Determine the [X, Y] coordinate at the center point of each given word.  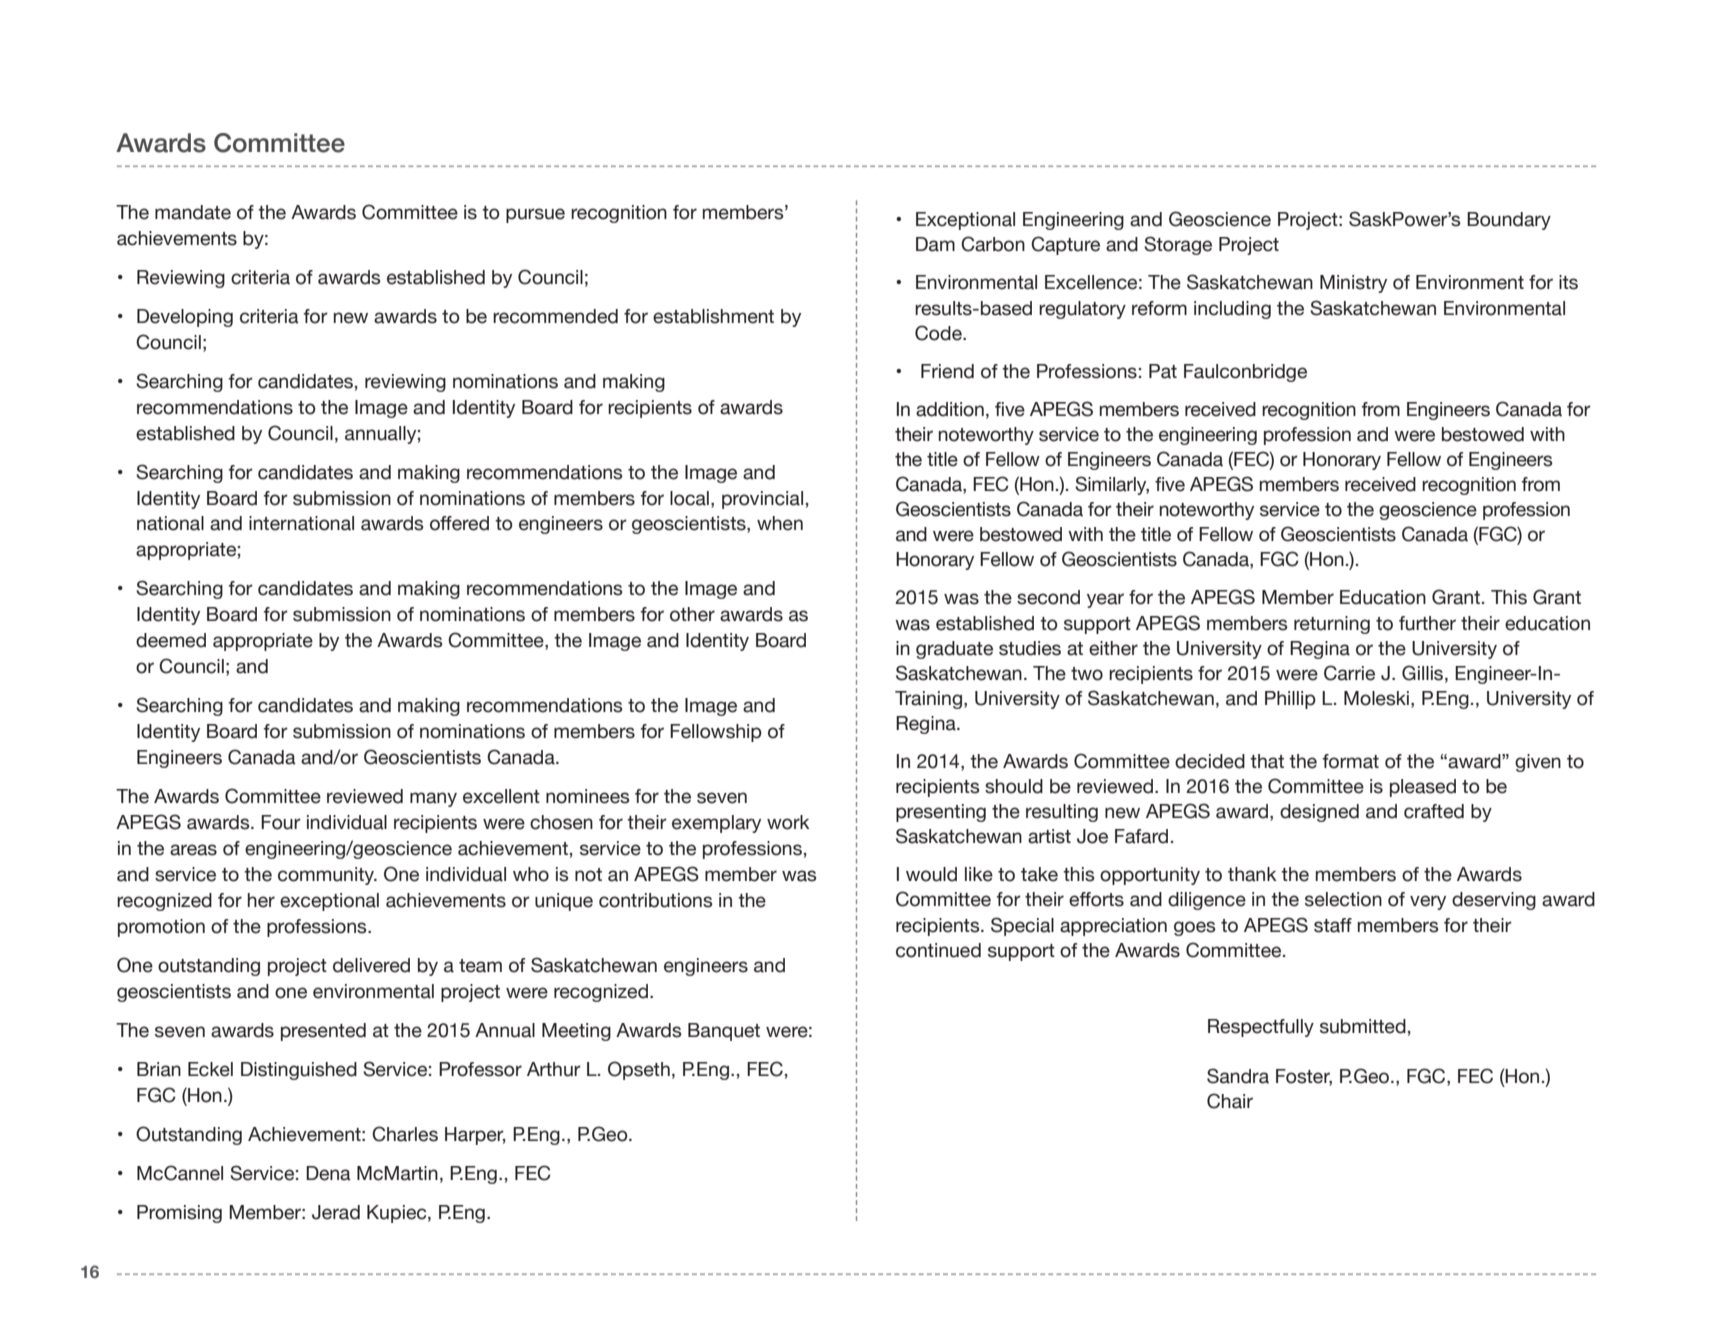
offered [459, 523]
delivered [371, 965]
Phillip [1290, 700]
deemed [171, 640]
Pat [1163, 371]
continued [938, 950]
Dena [328, 1173]
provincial [762, 500]
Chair [1230, 1101]
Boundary [1509, 221]
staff [1333, 925]
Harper [475, 1136]
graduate [954, 650]
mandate [193, 212]
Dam [935, 244]
